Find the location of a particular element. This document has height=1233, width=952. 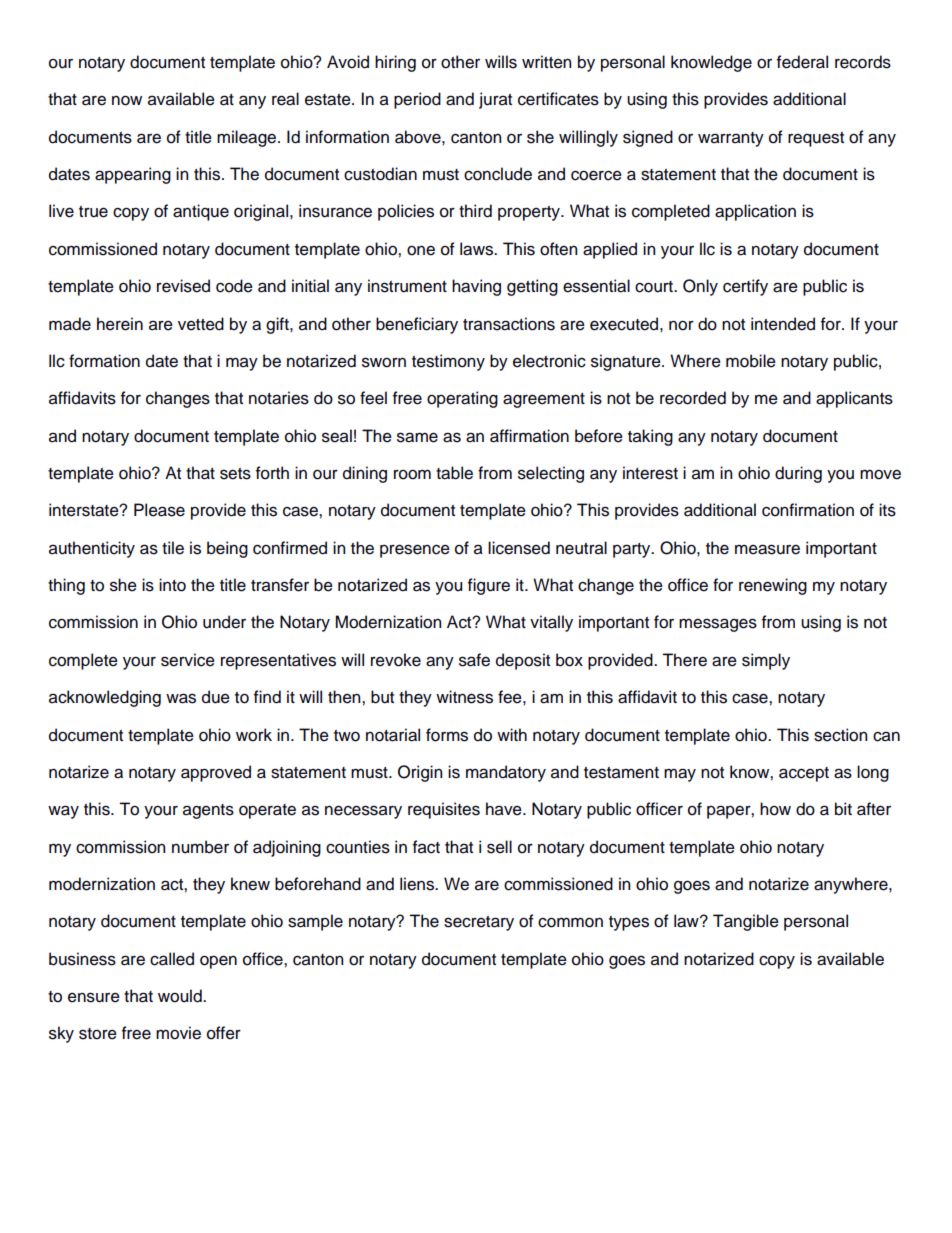

licensed is located at coordinates (519, 548).
